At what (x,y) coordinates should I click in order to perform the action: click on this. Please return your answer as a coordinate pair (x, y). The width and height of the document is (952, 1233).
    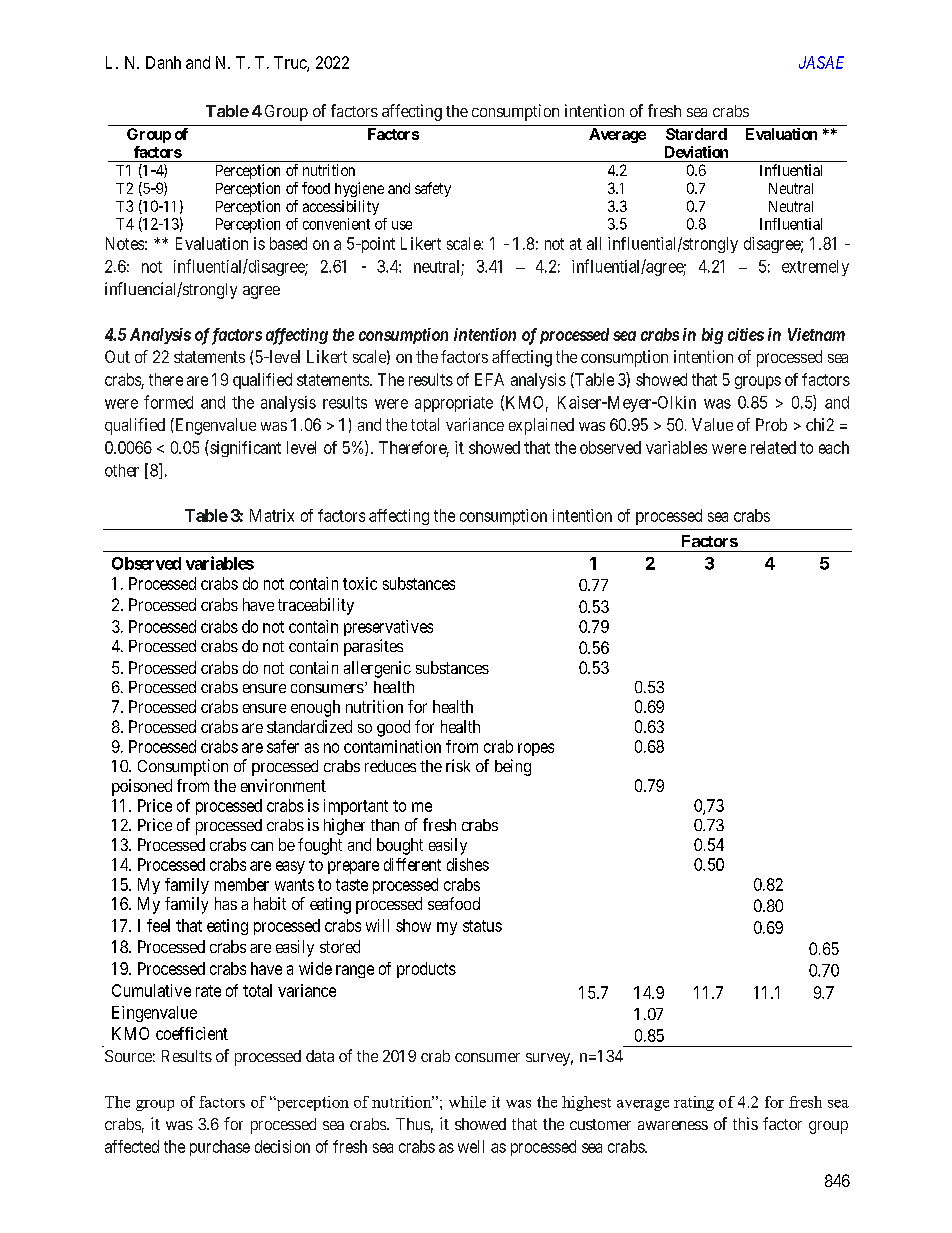
    Looking at the image, I should click on (745, 1123).
